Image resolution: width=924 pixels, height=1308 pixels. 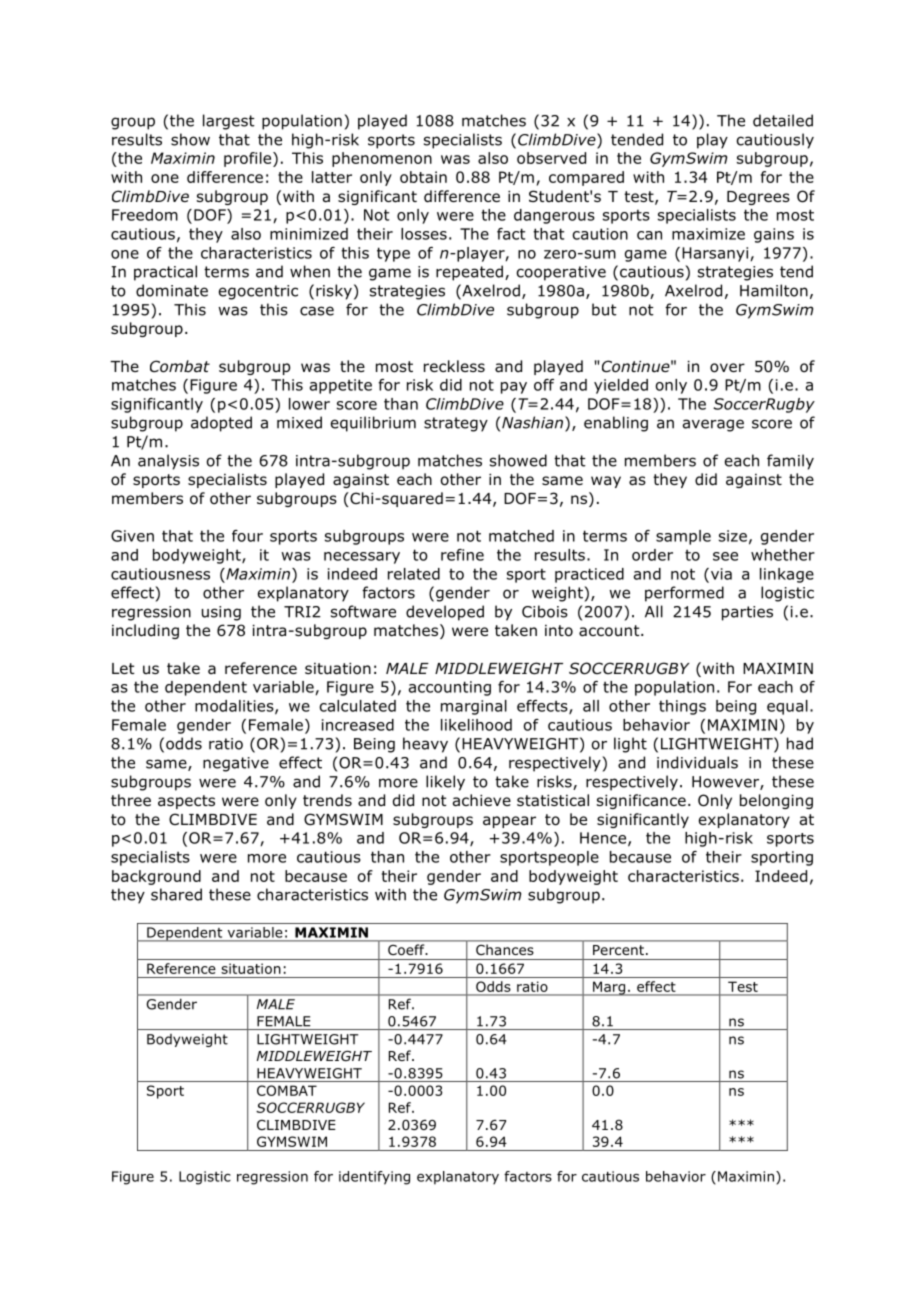 What do you see at coordinates (168, 462) in the document?
I see `analysis` at bounding box center [168, 462].
